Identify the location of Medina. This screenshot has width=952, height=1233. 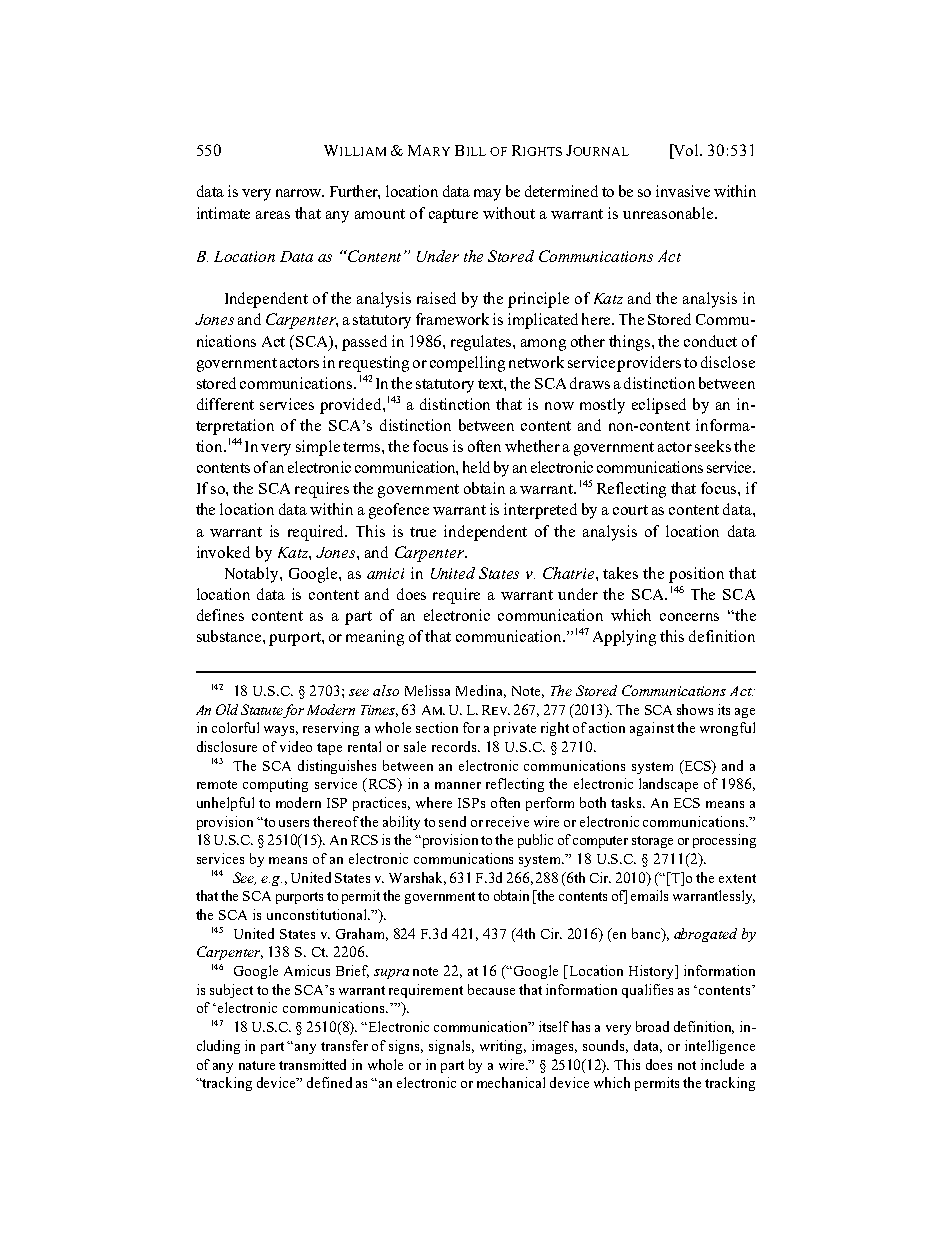
(481, 691).
